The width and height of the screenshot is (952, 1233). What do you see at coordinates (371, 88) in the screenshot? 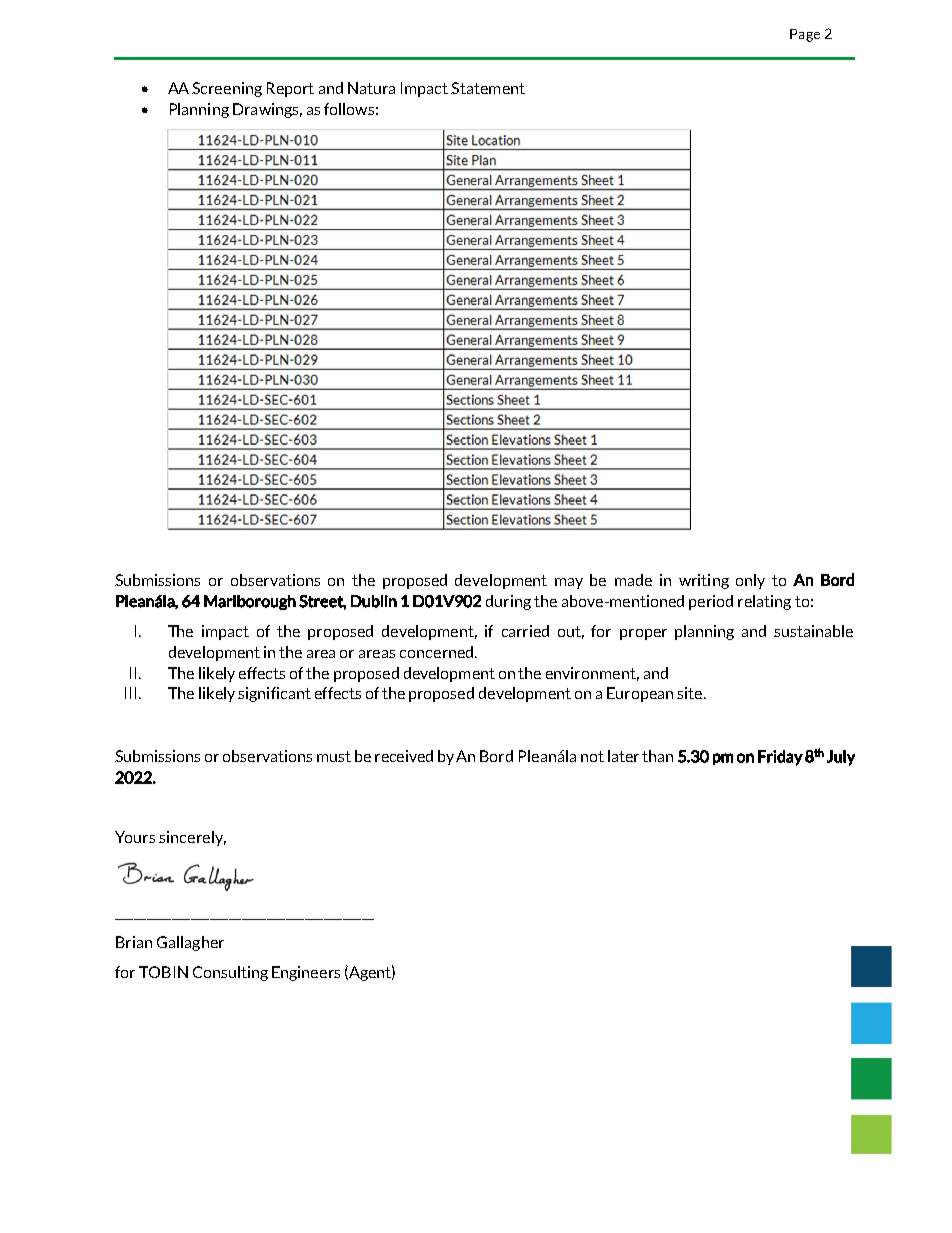
I see `Natura` at bounding box center [371, 88].
